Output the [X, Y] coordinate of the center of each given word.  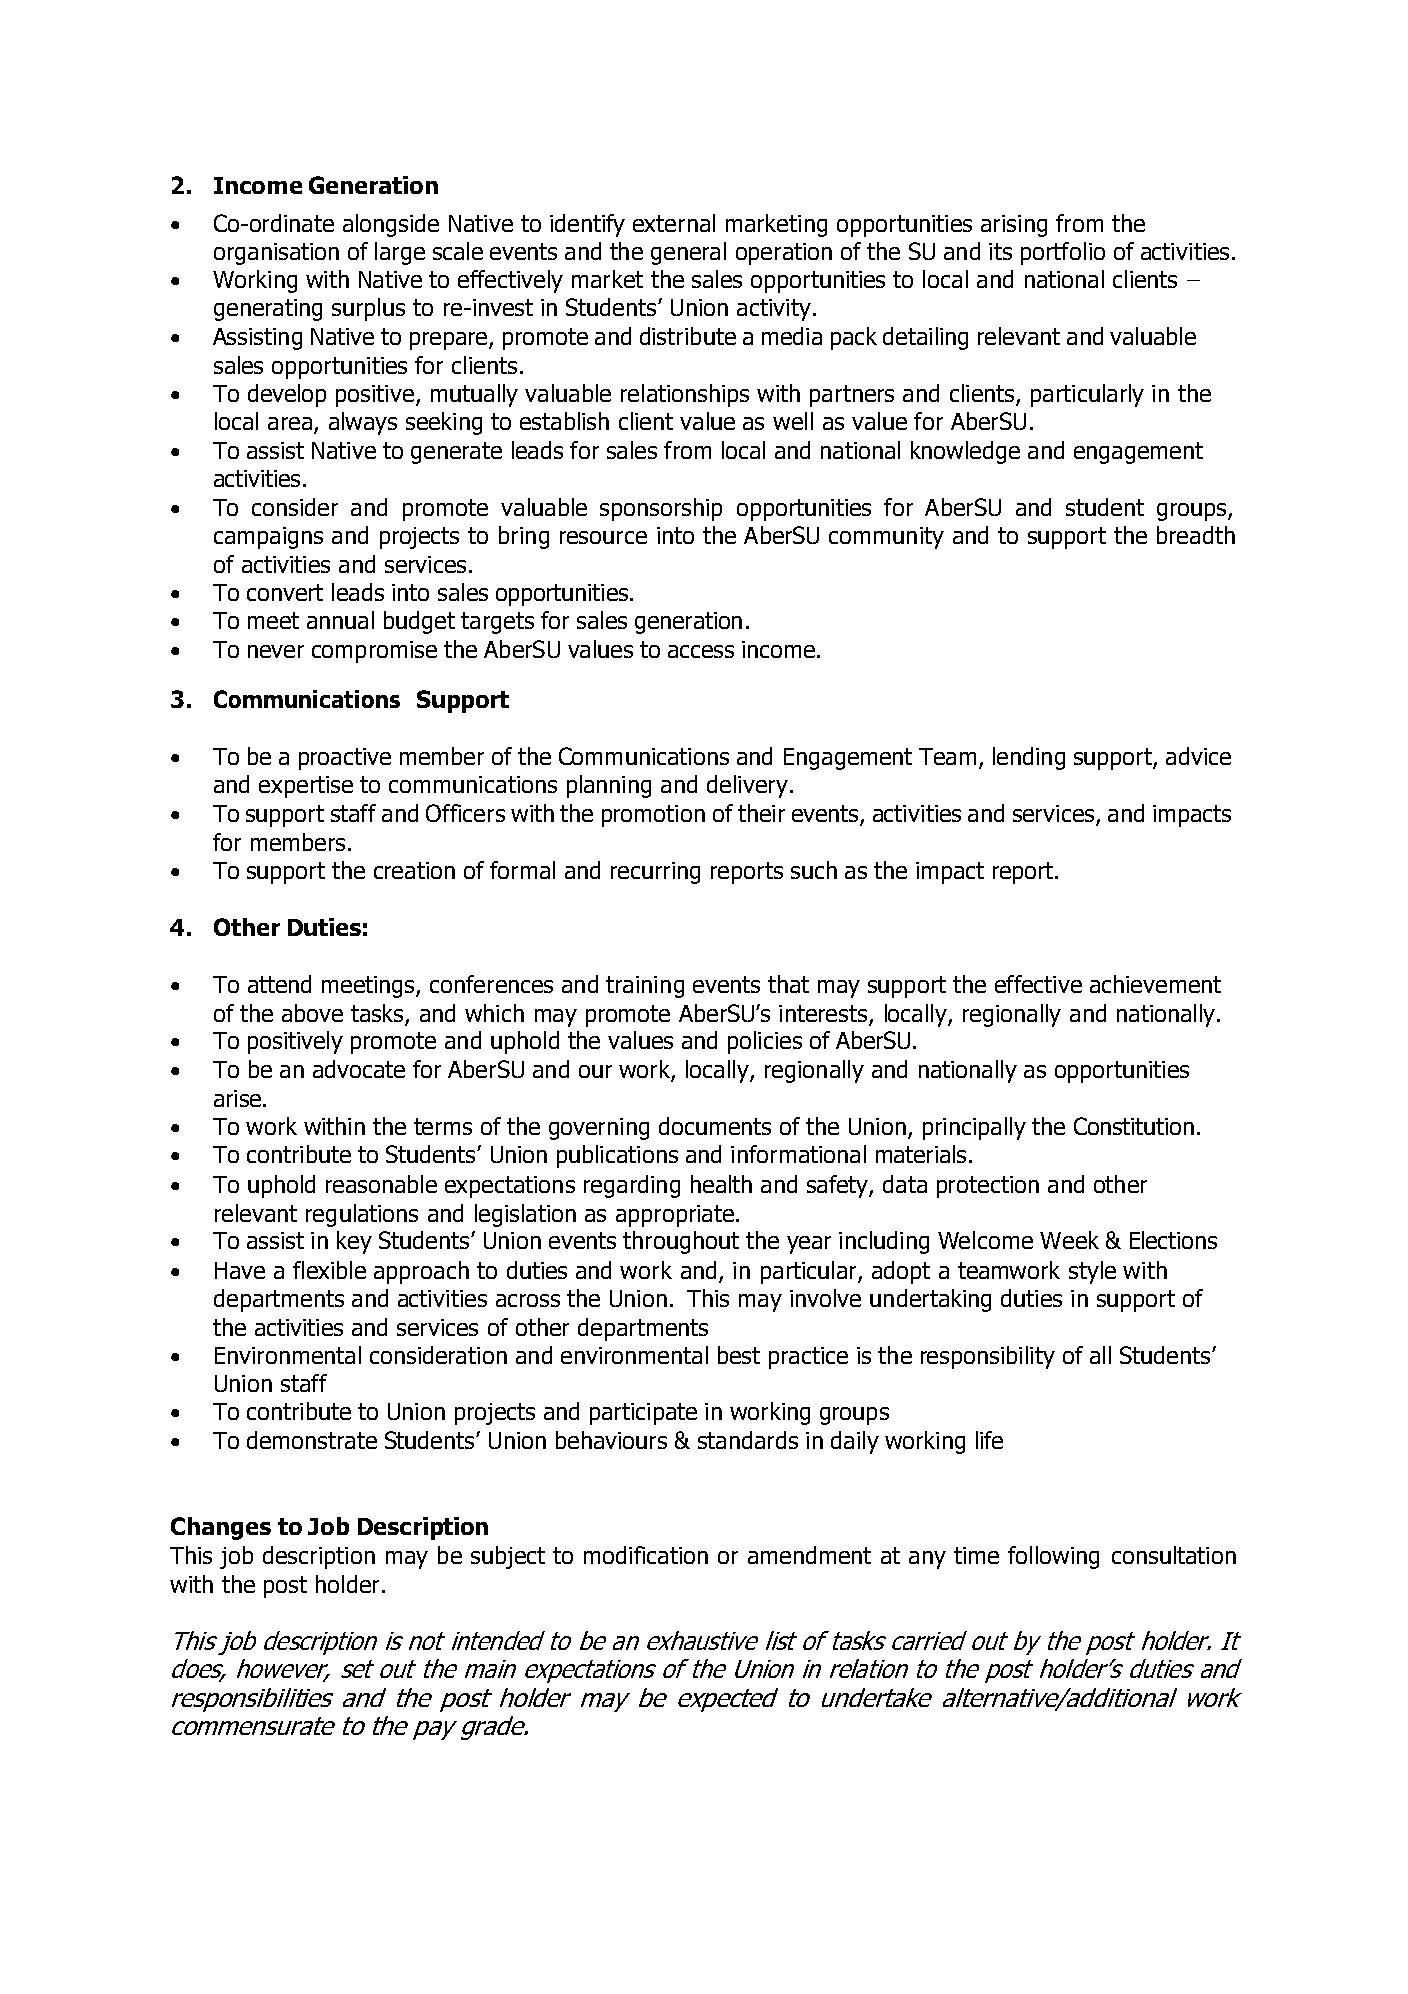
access [701, 651]
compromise [374, 652]
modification [646, 1555]
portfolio [1063, 253]
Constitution [1134, 1126]
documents [715, 1126]
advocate [359, 1069]
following [1053, 1557]
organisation [276, 254]
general [688, 253]
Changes [221, 1528]
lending [1029, 758]
